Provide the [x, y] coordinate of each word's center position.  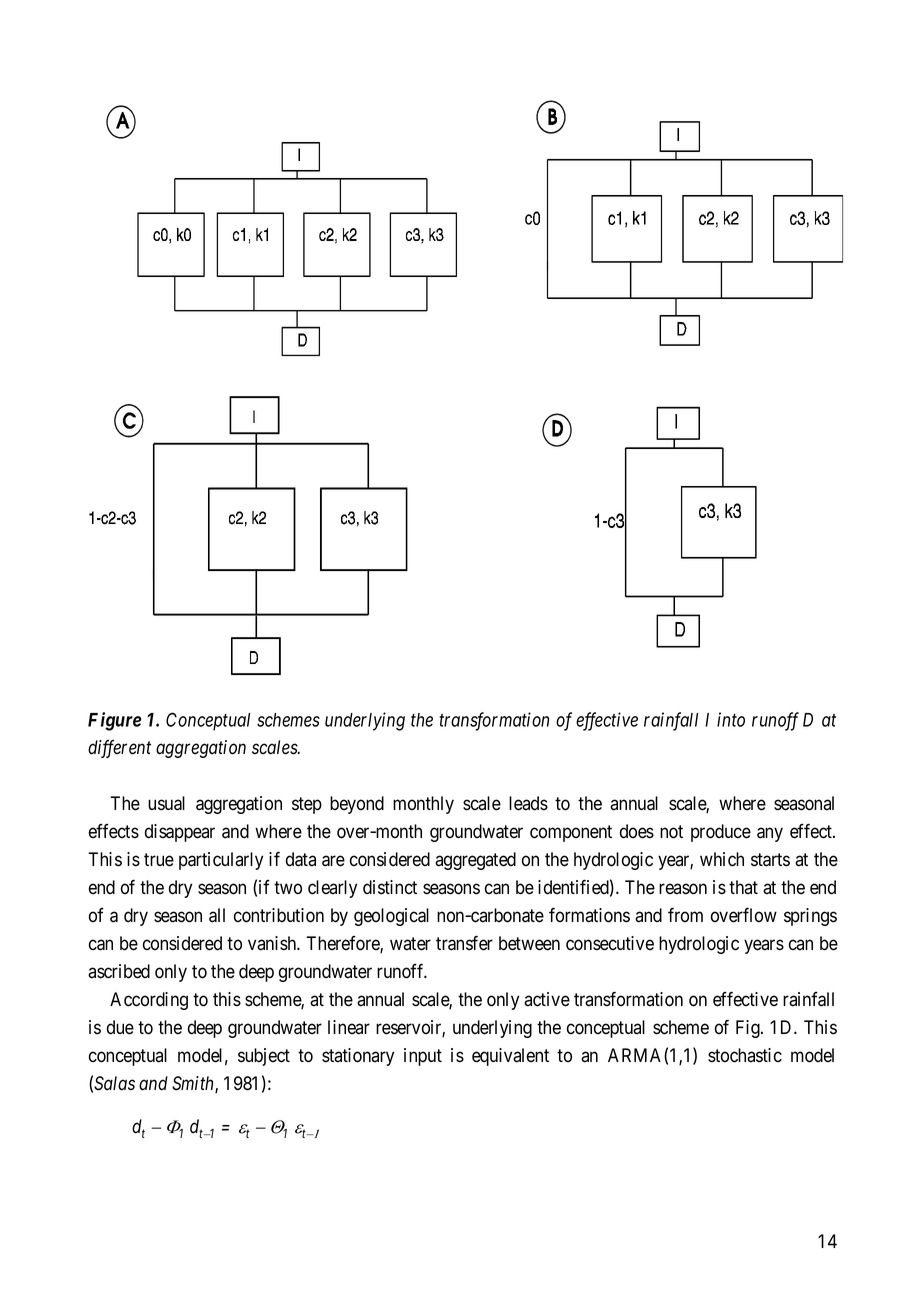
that [743, 887]
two [288, 888]
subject [264, 1057]
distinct [390, 887]
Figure [115, 721]
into [731, 719]
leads [528, 803]
